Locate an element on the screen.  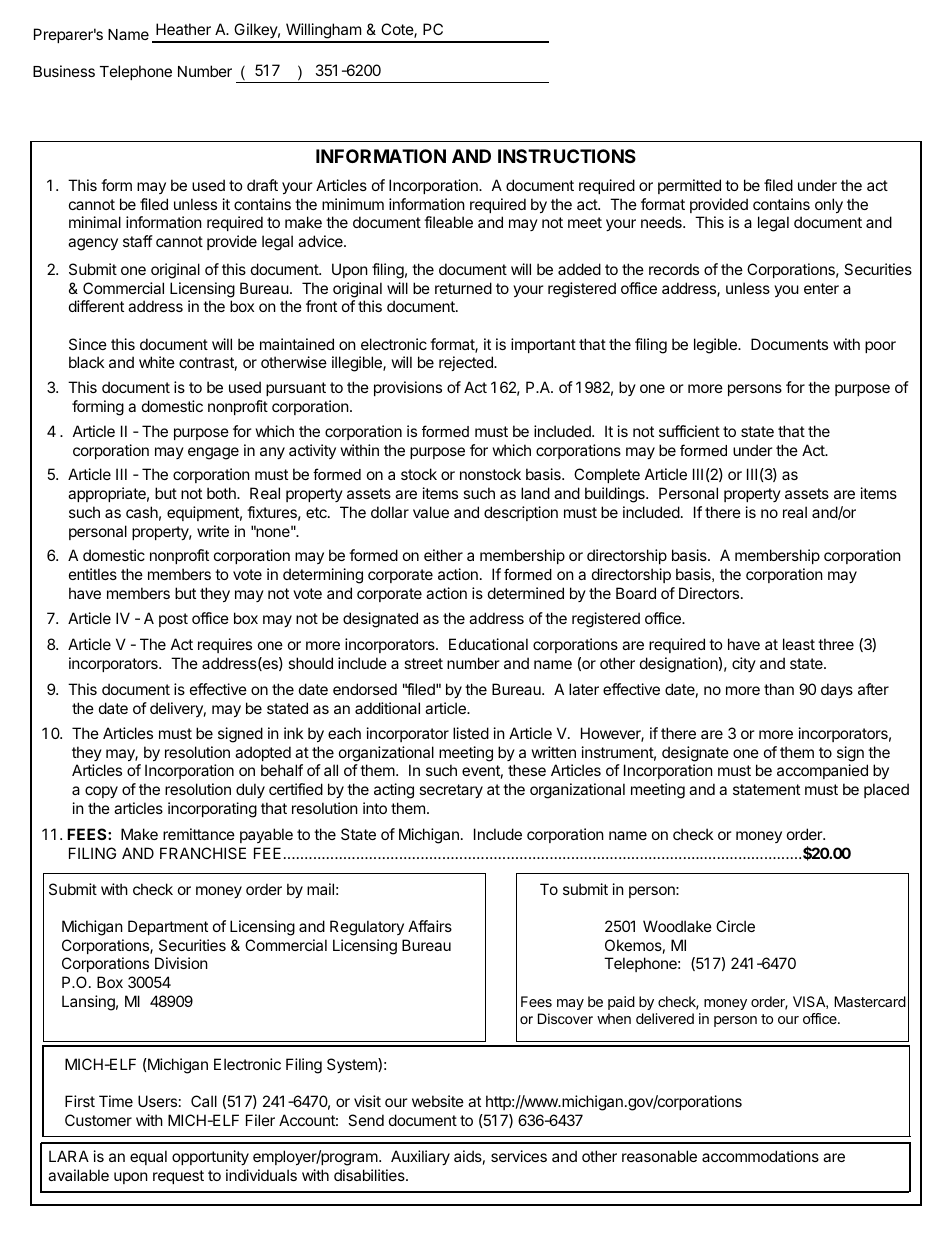
secretary is located at coordinates (451, 791).
